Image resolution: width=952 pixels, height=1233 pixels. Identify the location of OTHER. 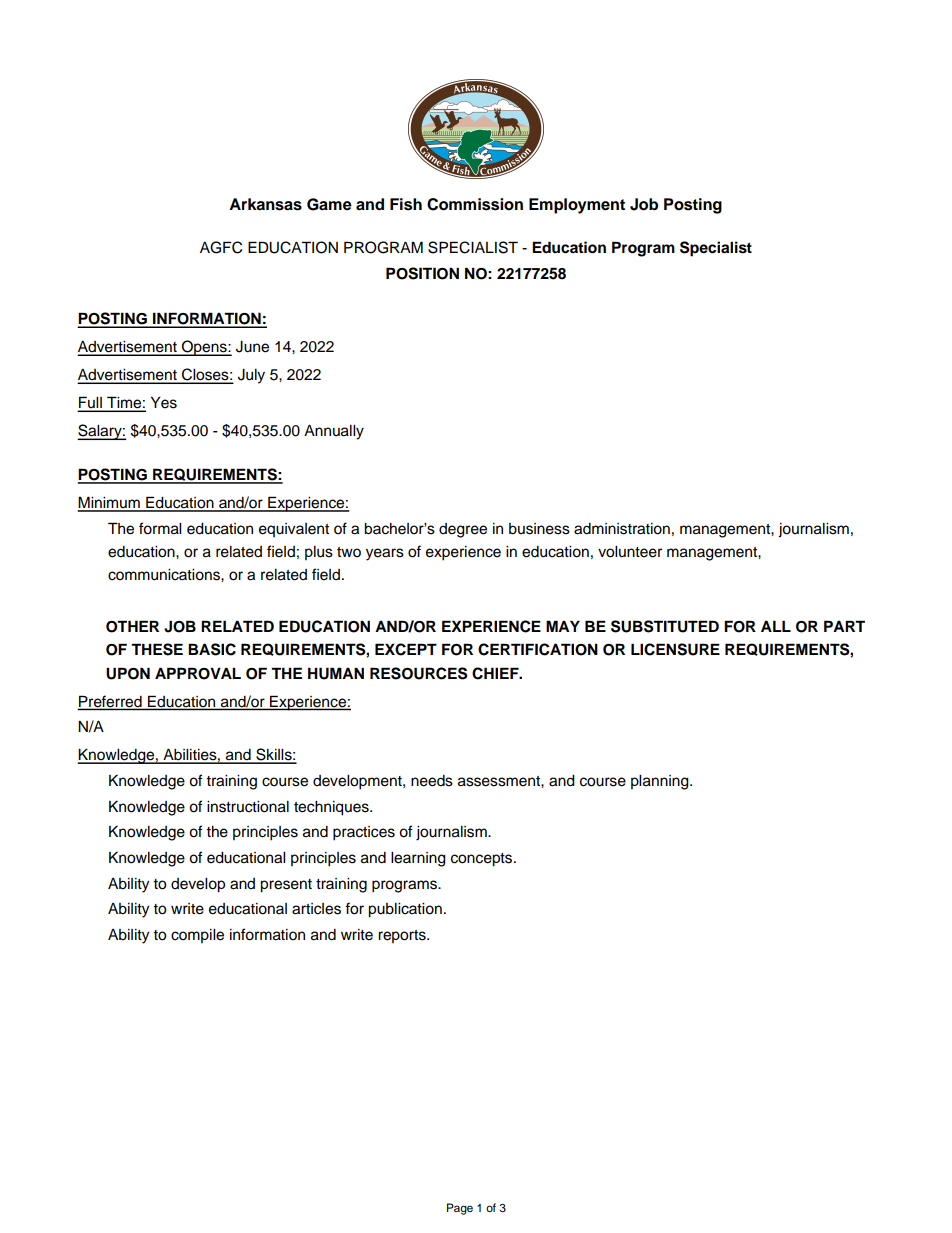
(132, 626).
